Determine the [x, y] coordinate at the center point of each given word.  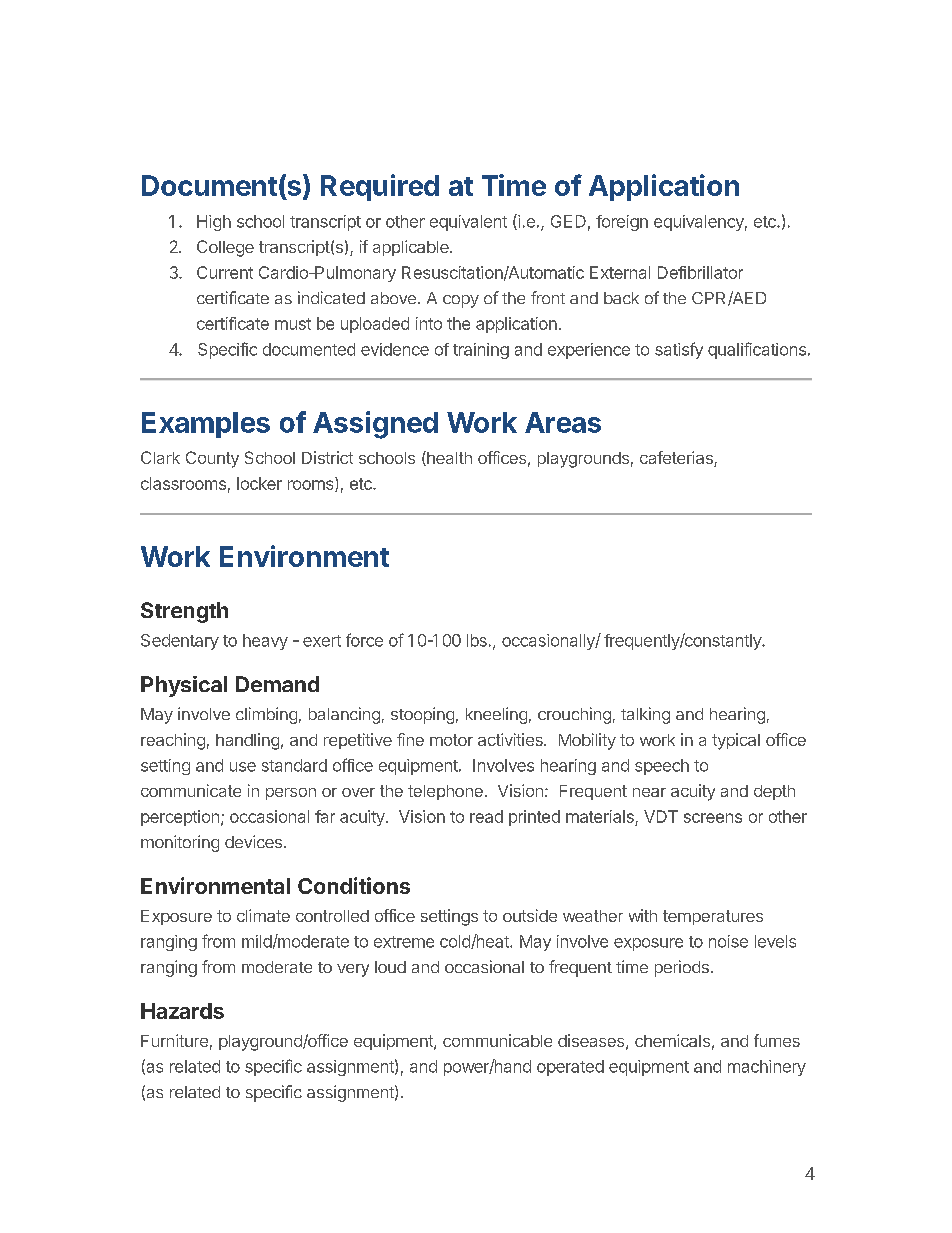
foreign [622, 223]
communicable [497, 1040]
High [214, 223]
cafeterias [677, 459]
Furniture [174, 1040]
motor [451, 740]
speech [662, 767]
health [448, 458]
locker [259, 483]
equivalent [468, 223]
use [243, 767]
